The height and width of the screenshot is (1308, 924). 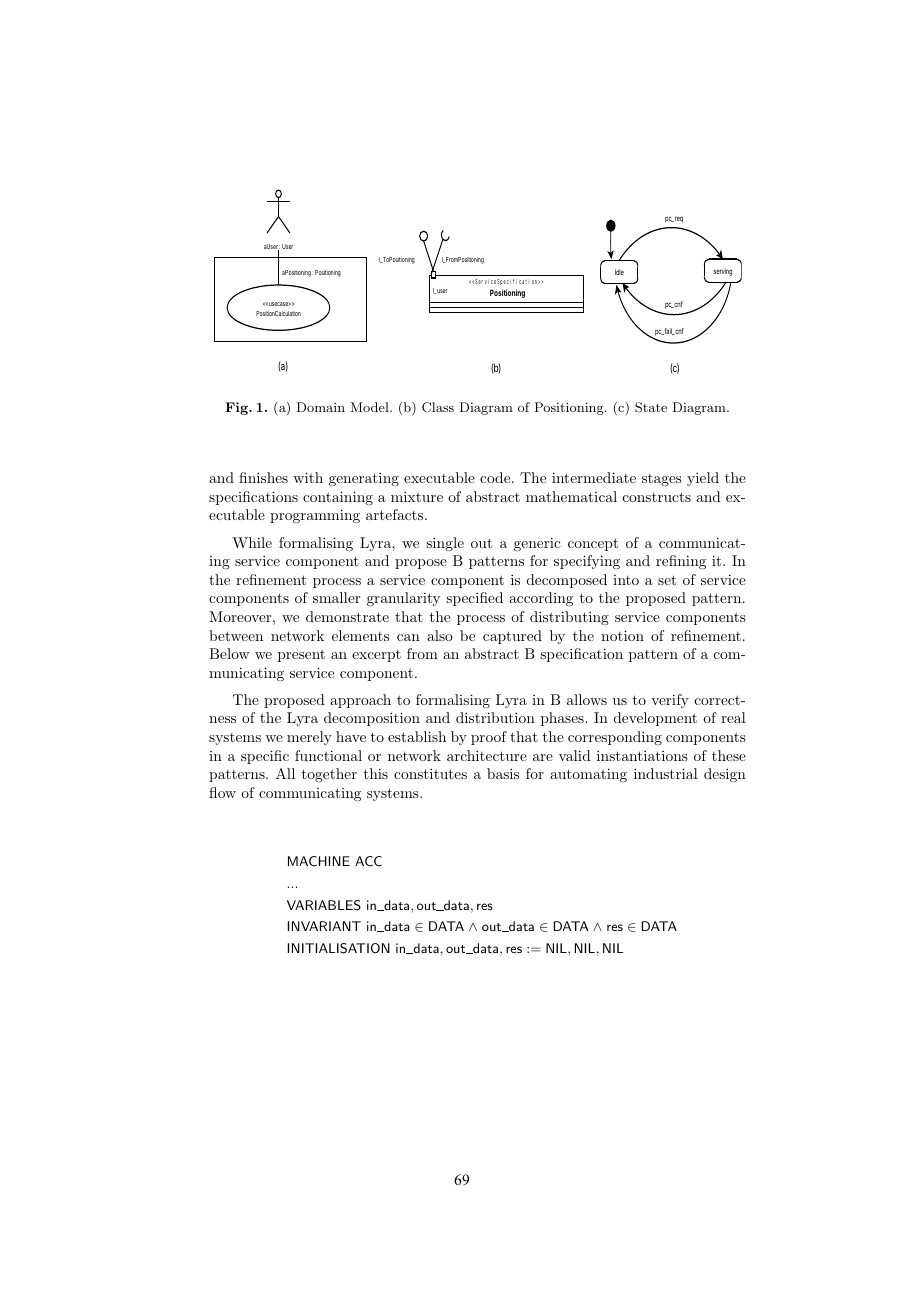 What do you see at coordinates (496, 477) in the screenshot?
I see `code` at bounding box center [496, 477].
